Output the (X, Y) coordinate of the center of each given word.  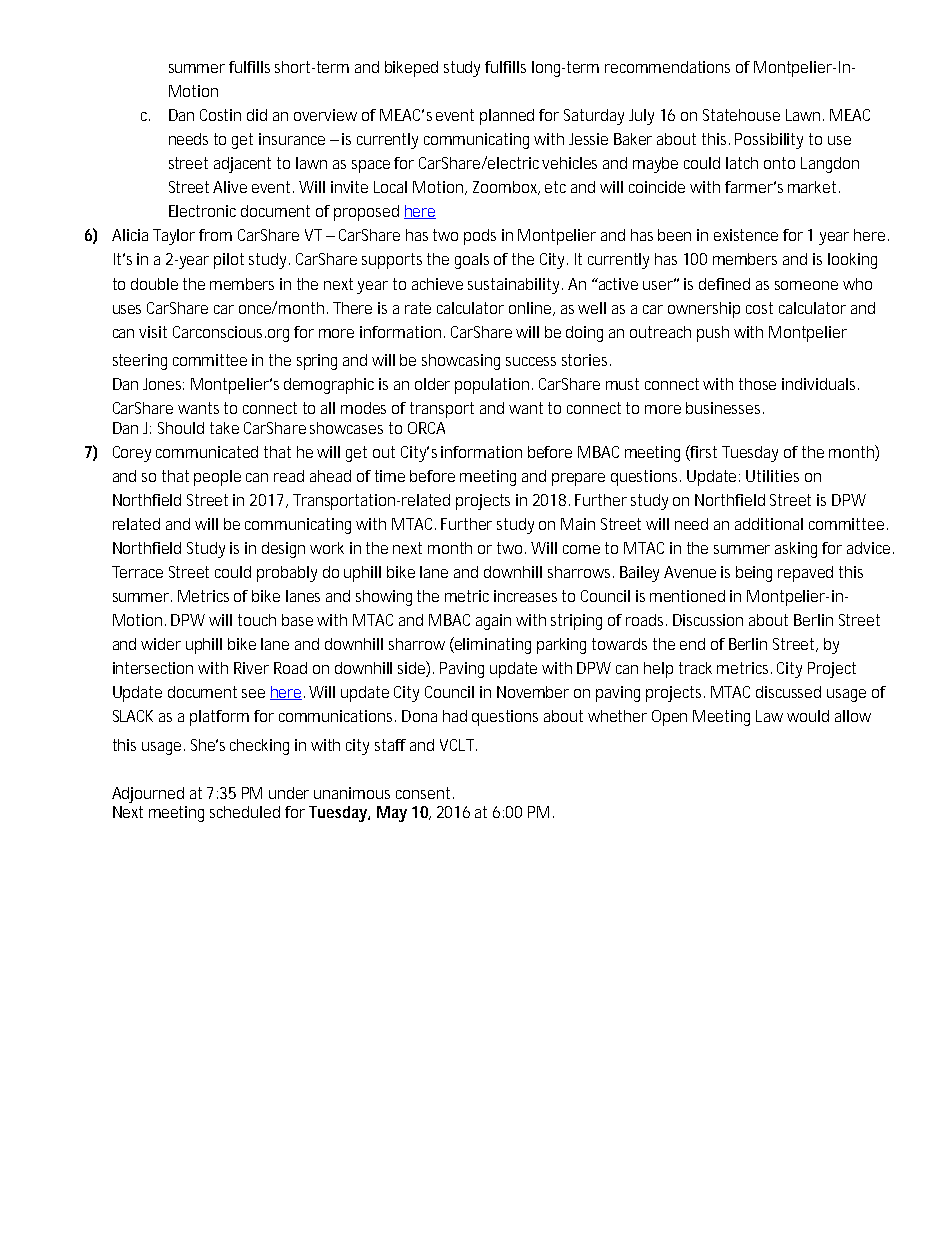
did (257, 115)
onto (779, 163)
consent (425, 793)
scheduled (245, 812)
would (808, 716)
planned (507, 117)
